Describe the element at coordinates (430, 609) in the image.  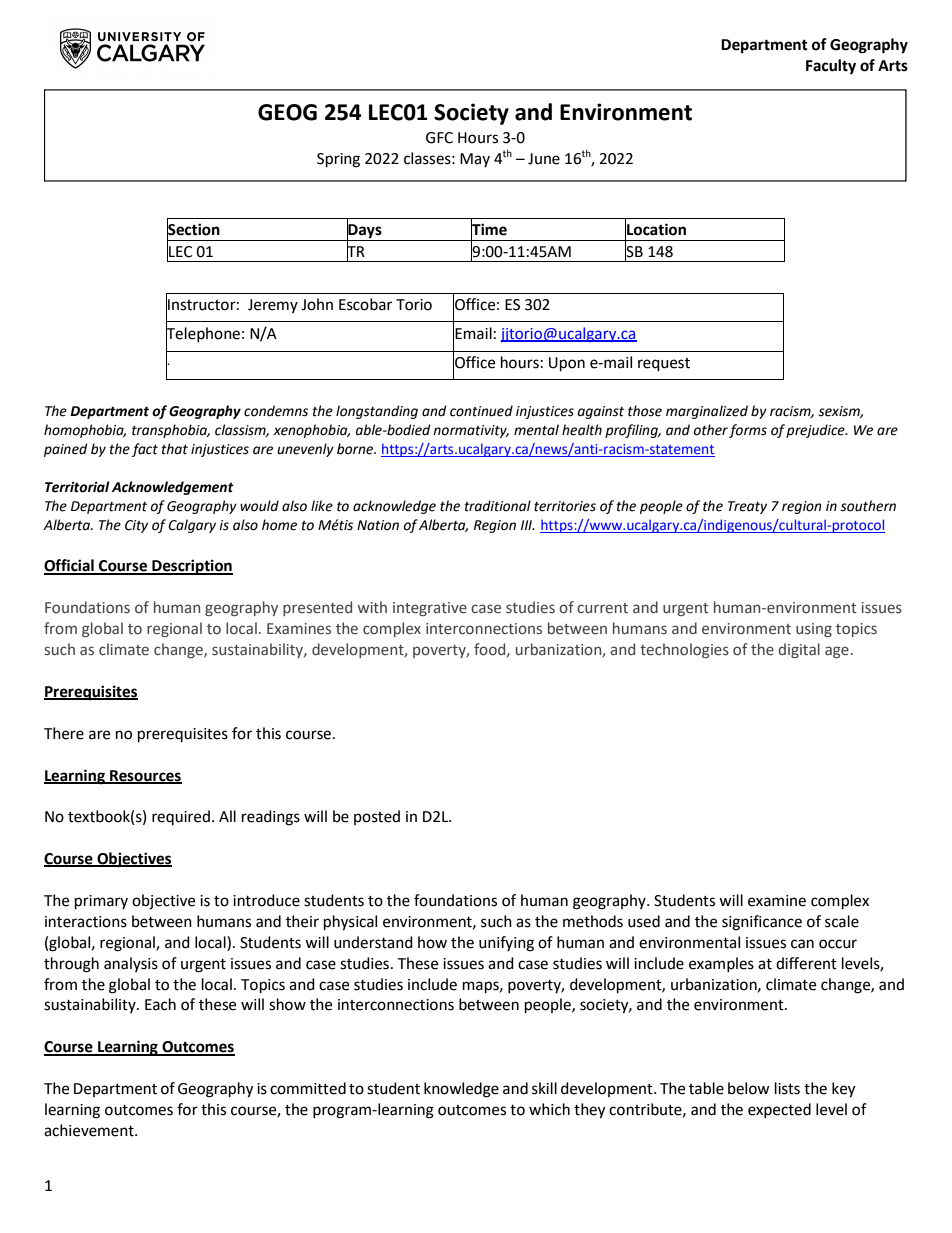
I see `integrative` at that location.
